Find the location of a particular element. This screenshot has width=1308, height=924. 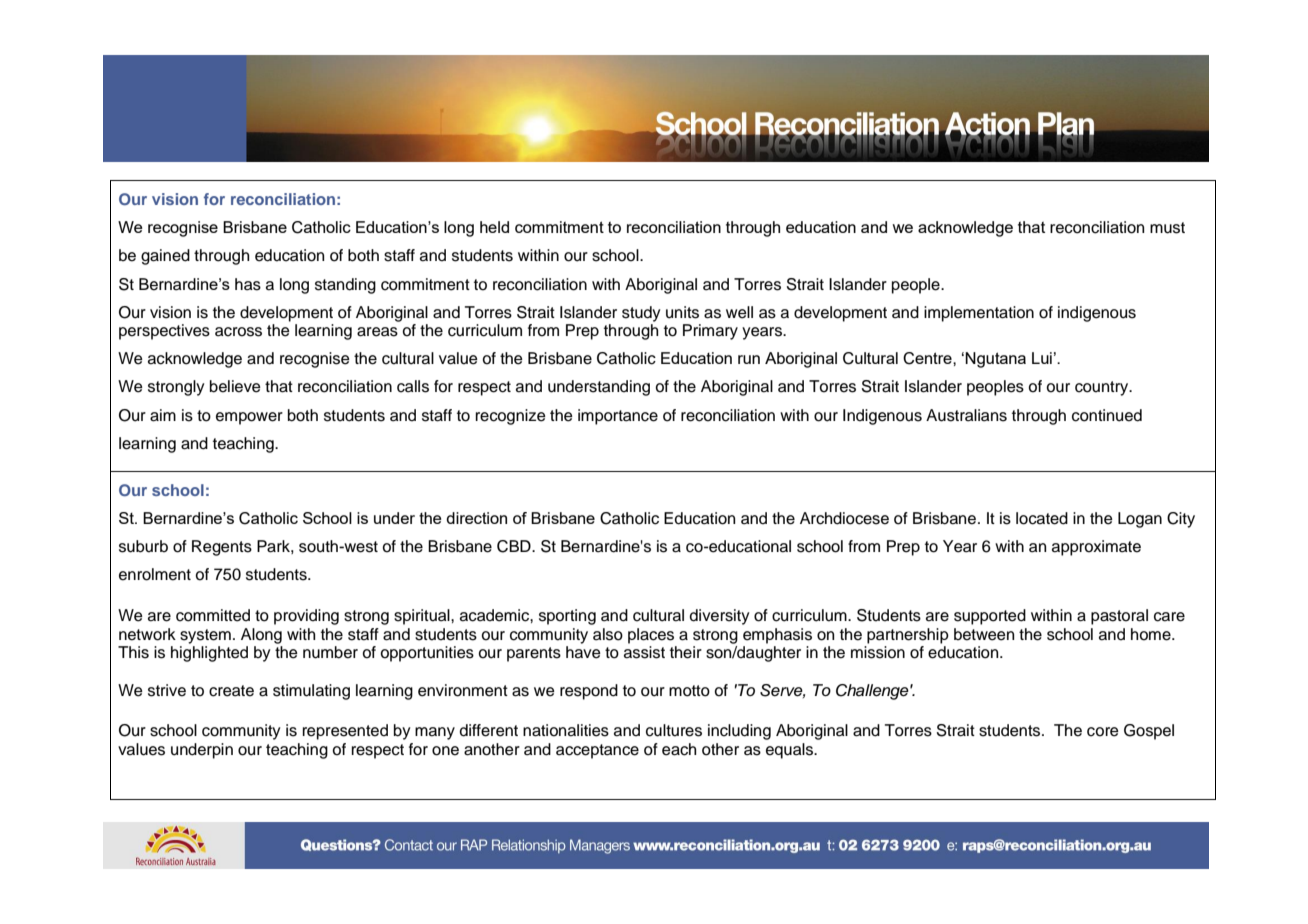

importance is located at coordinates (618, 417).
